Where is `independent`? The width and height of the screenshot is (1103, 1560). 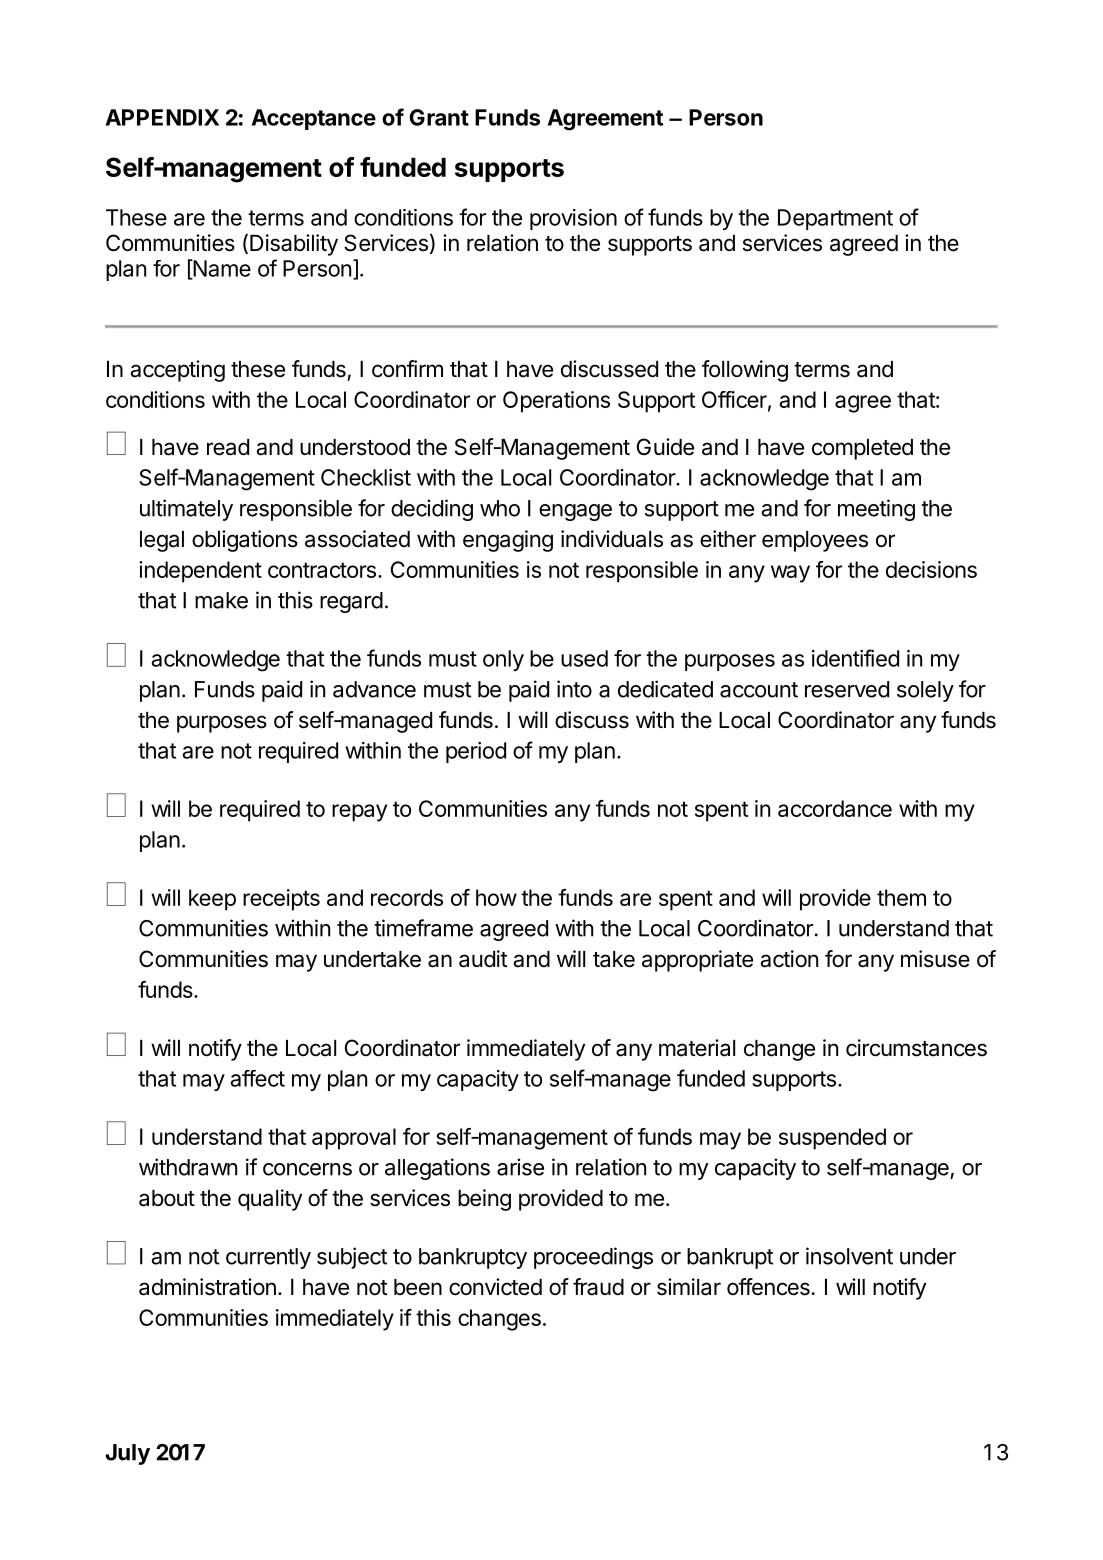 independent is located at coordinates (200, 572).
